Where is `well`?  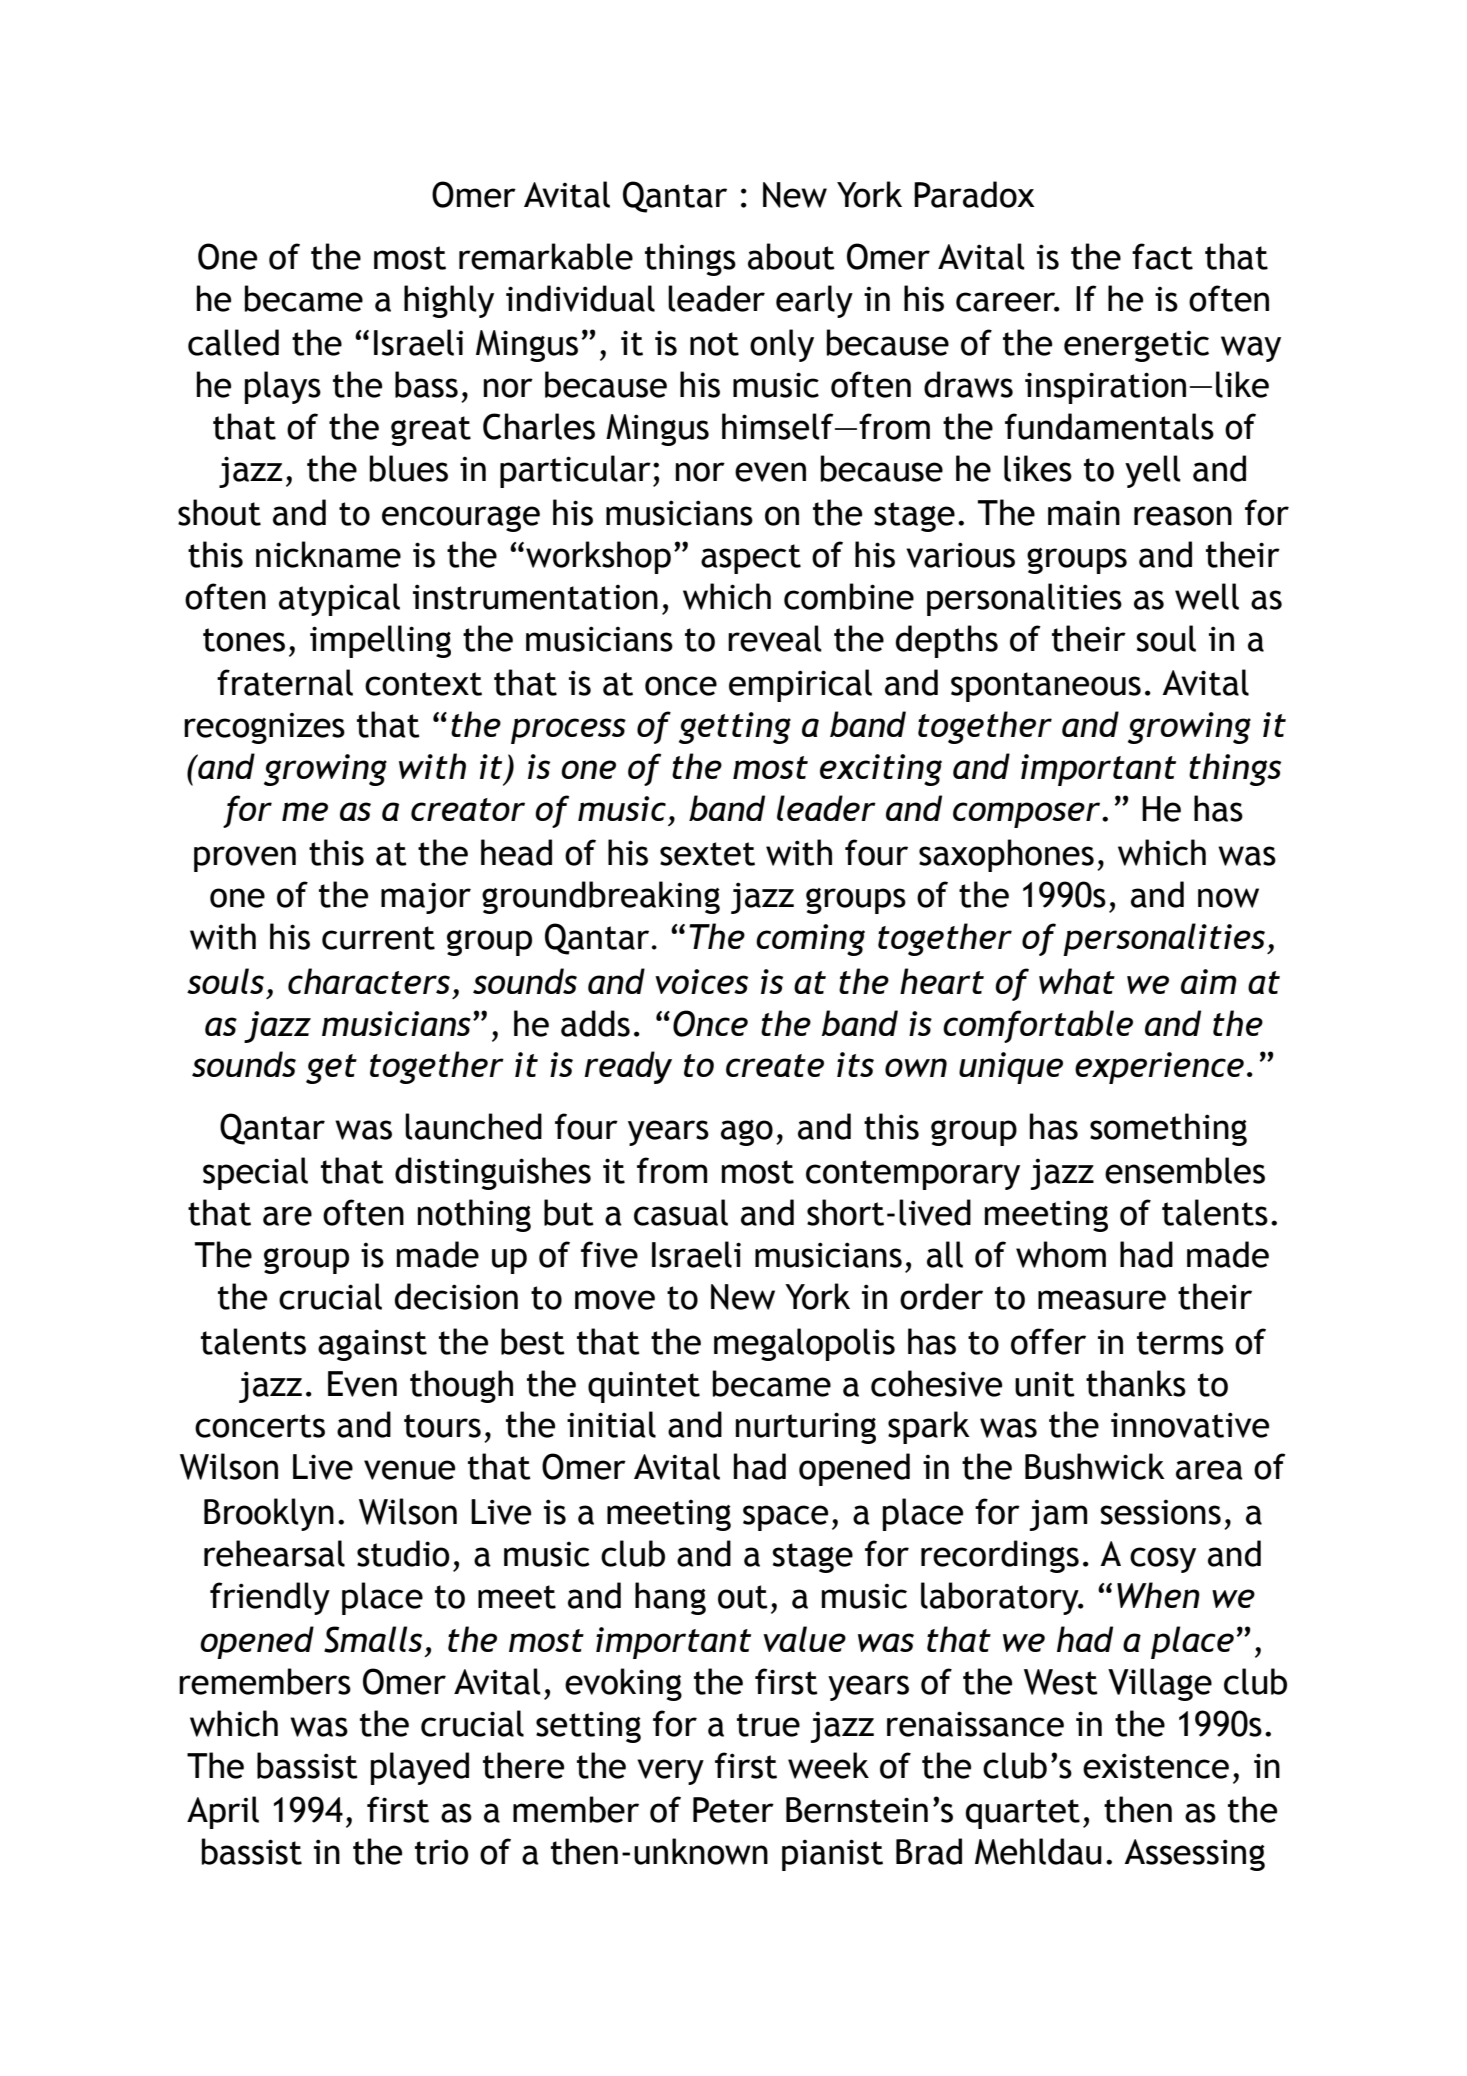 well is located at coordinates (1207, 596).
